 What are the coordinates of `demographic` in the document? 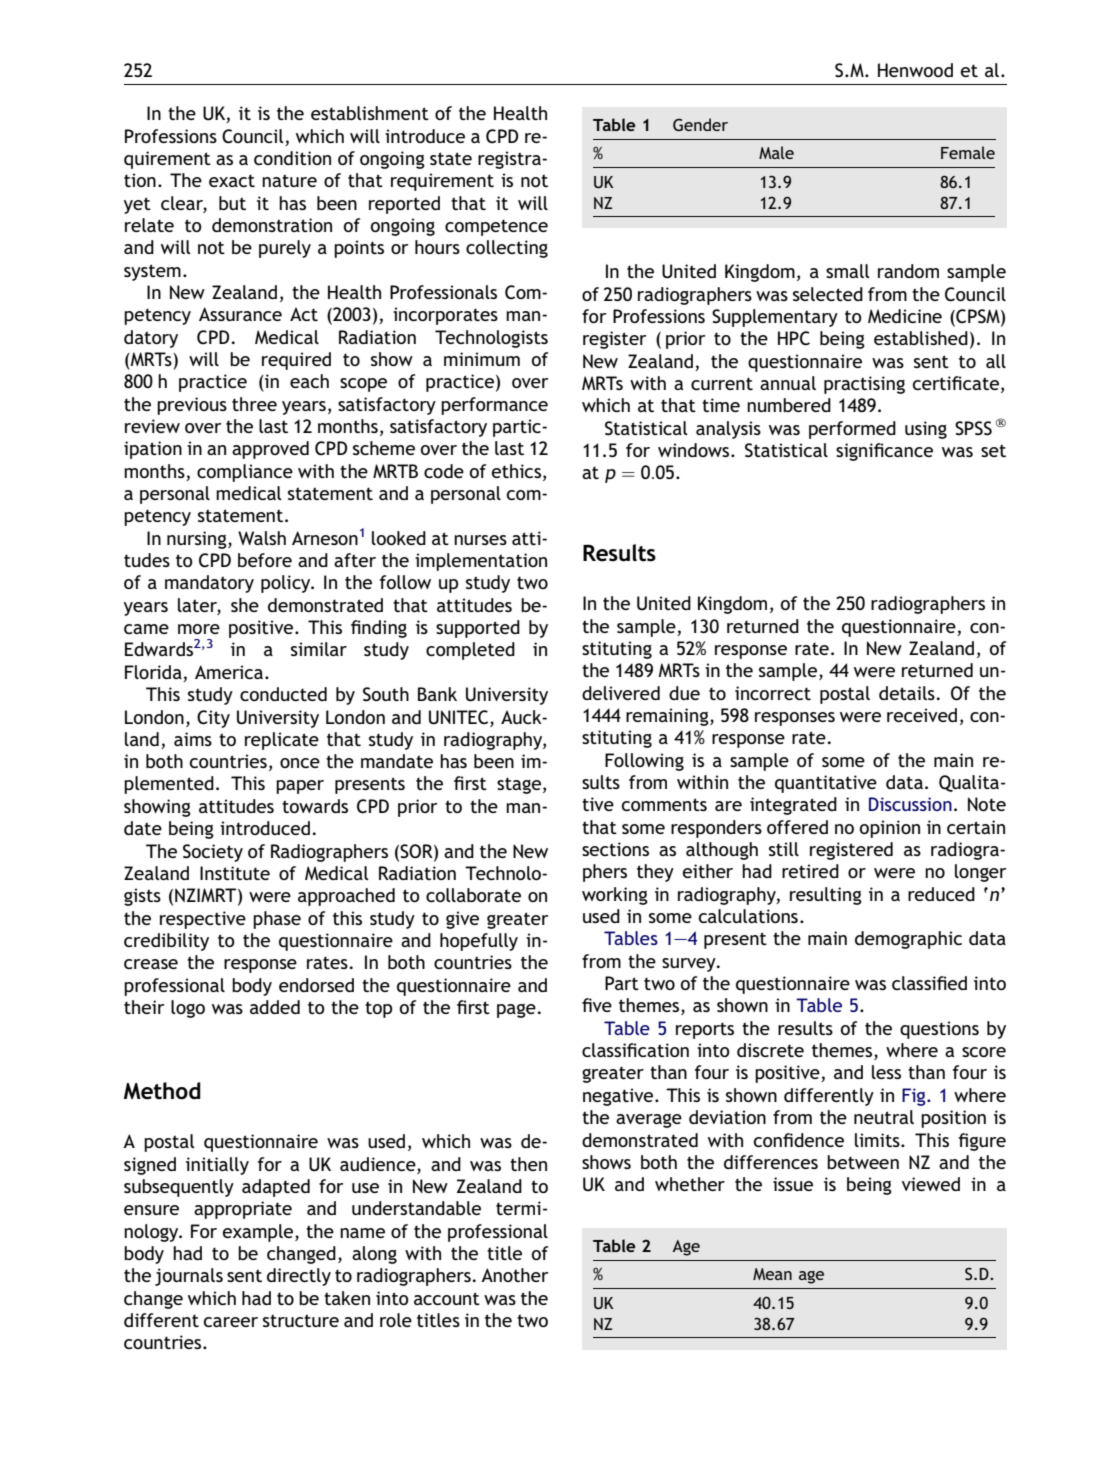 It's located at (908, 940).
